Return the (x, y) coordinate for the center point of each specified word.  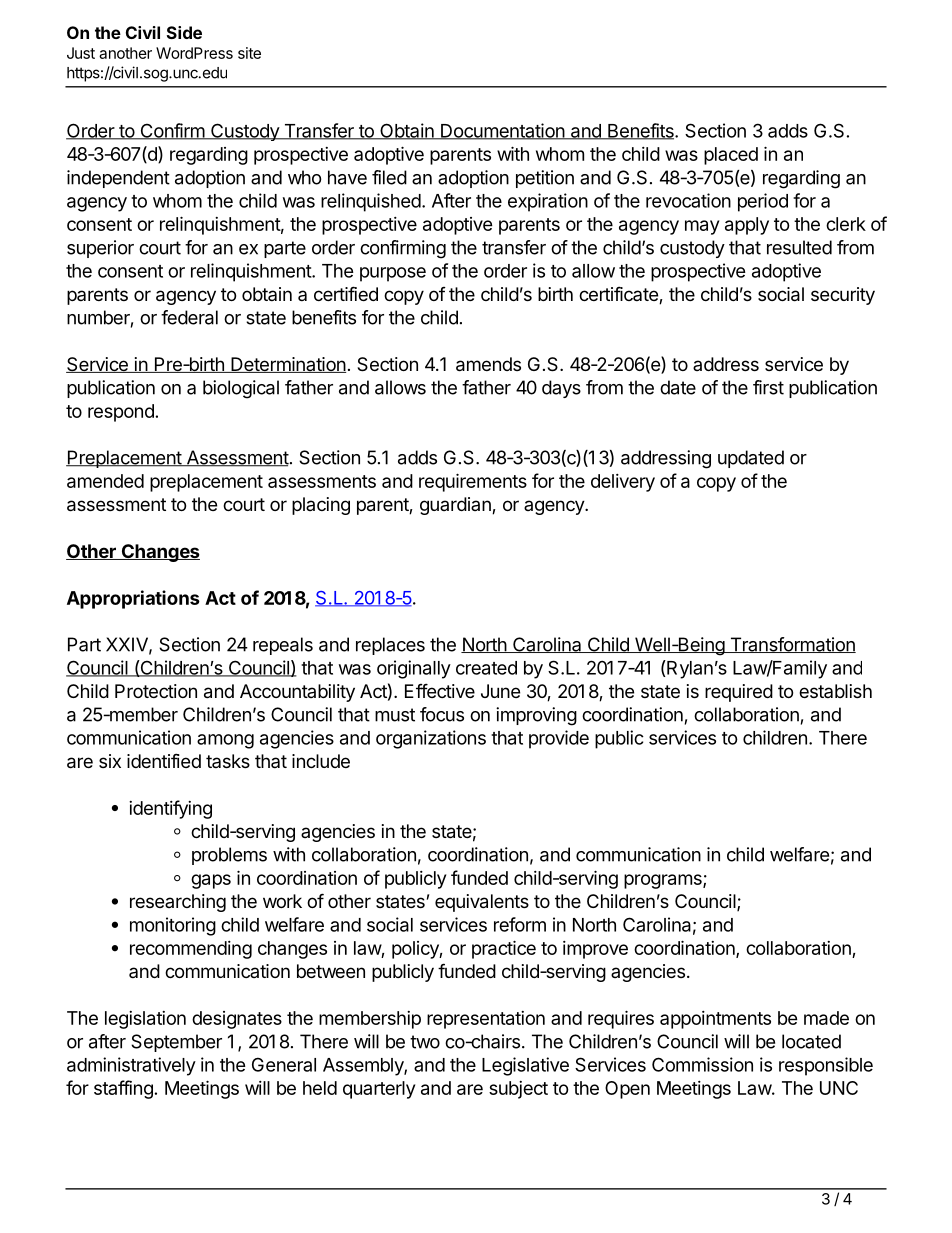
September (176, 1043)
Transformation (792, 645)
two (425, 1042)
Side (184, 32)
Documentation (502, 131)
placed (731, 156)
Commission (702, 1064)
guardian (456, 506)
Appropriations (133, 599)
